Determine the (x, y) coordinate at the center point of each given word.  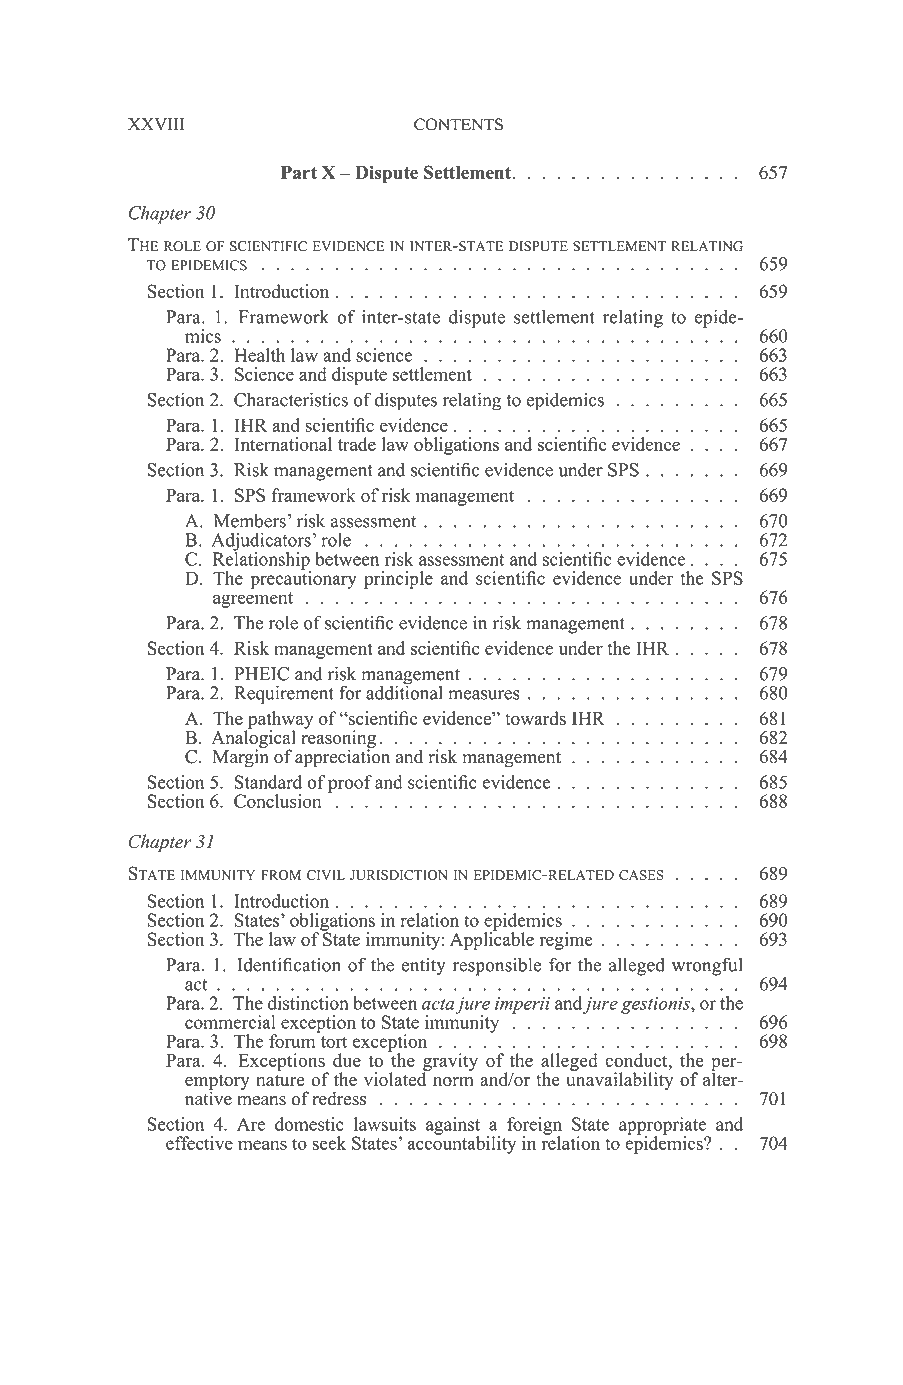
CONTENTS (458, 124)
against (453, 1127)
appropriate (664, 1127)
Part (299, 172)
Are (251, 1124)
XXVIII (156, 124)
